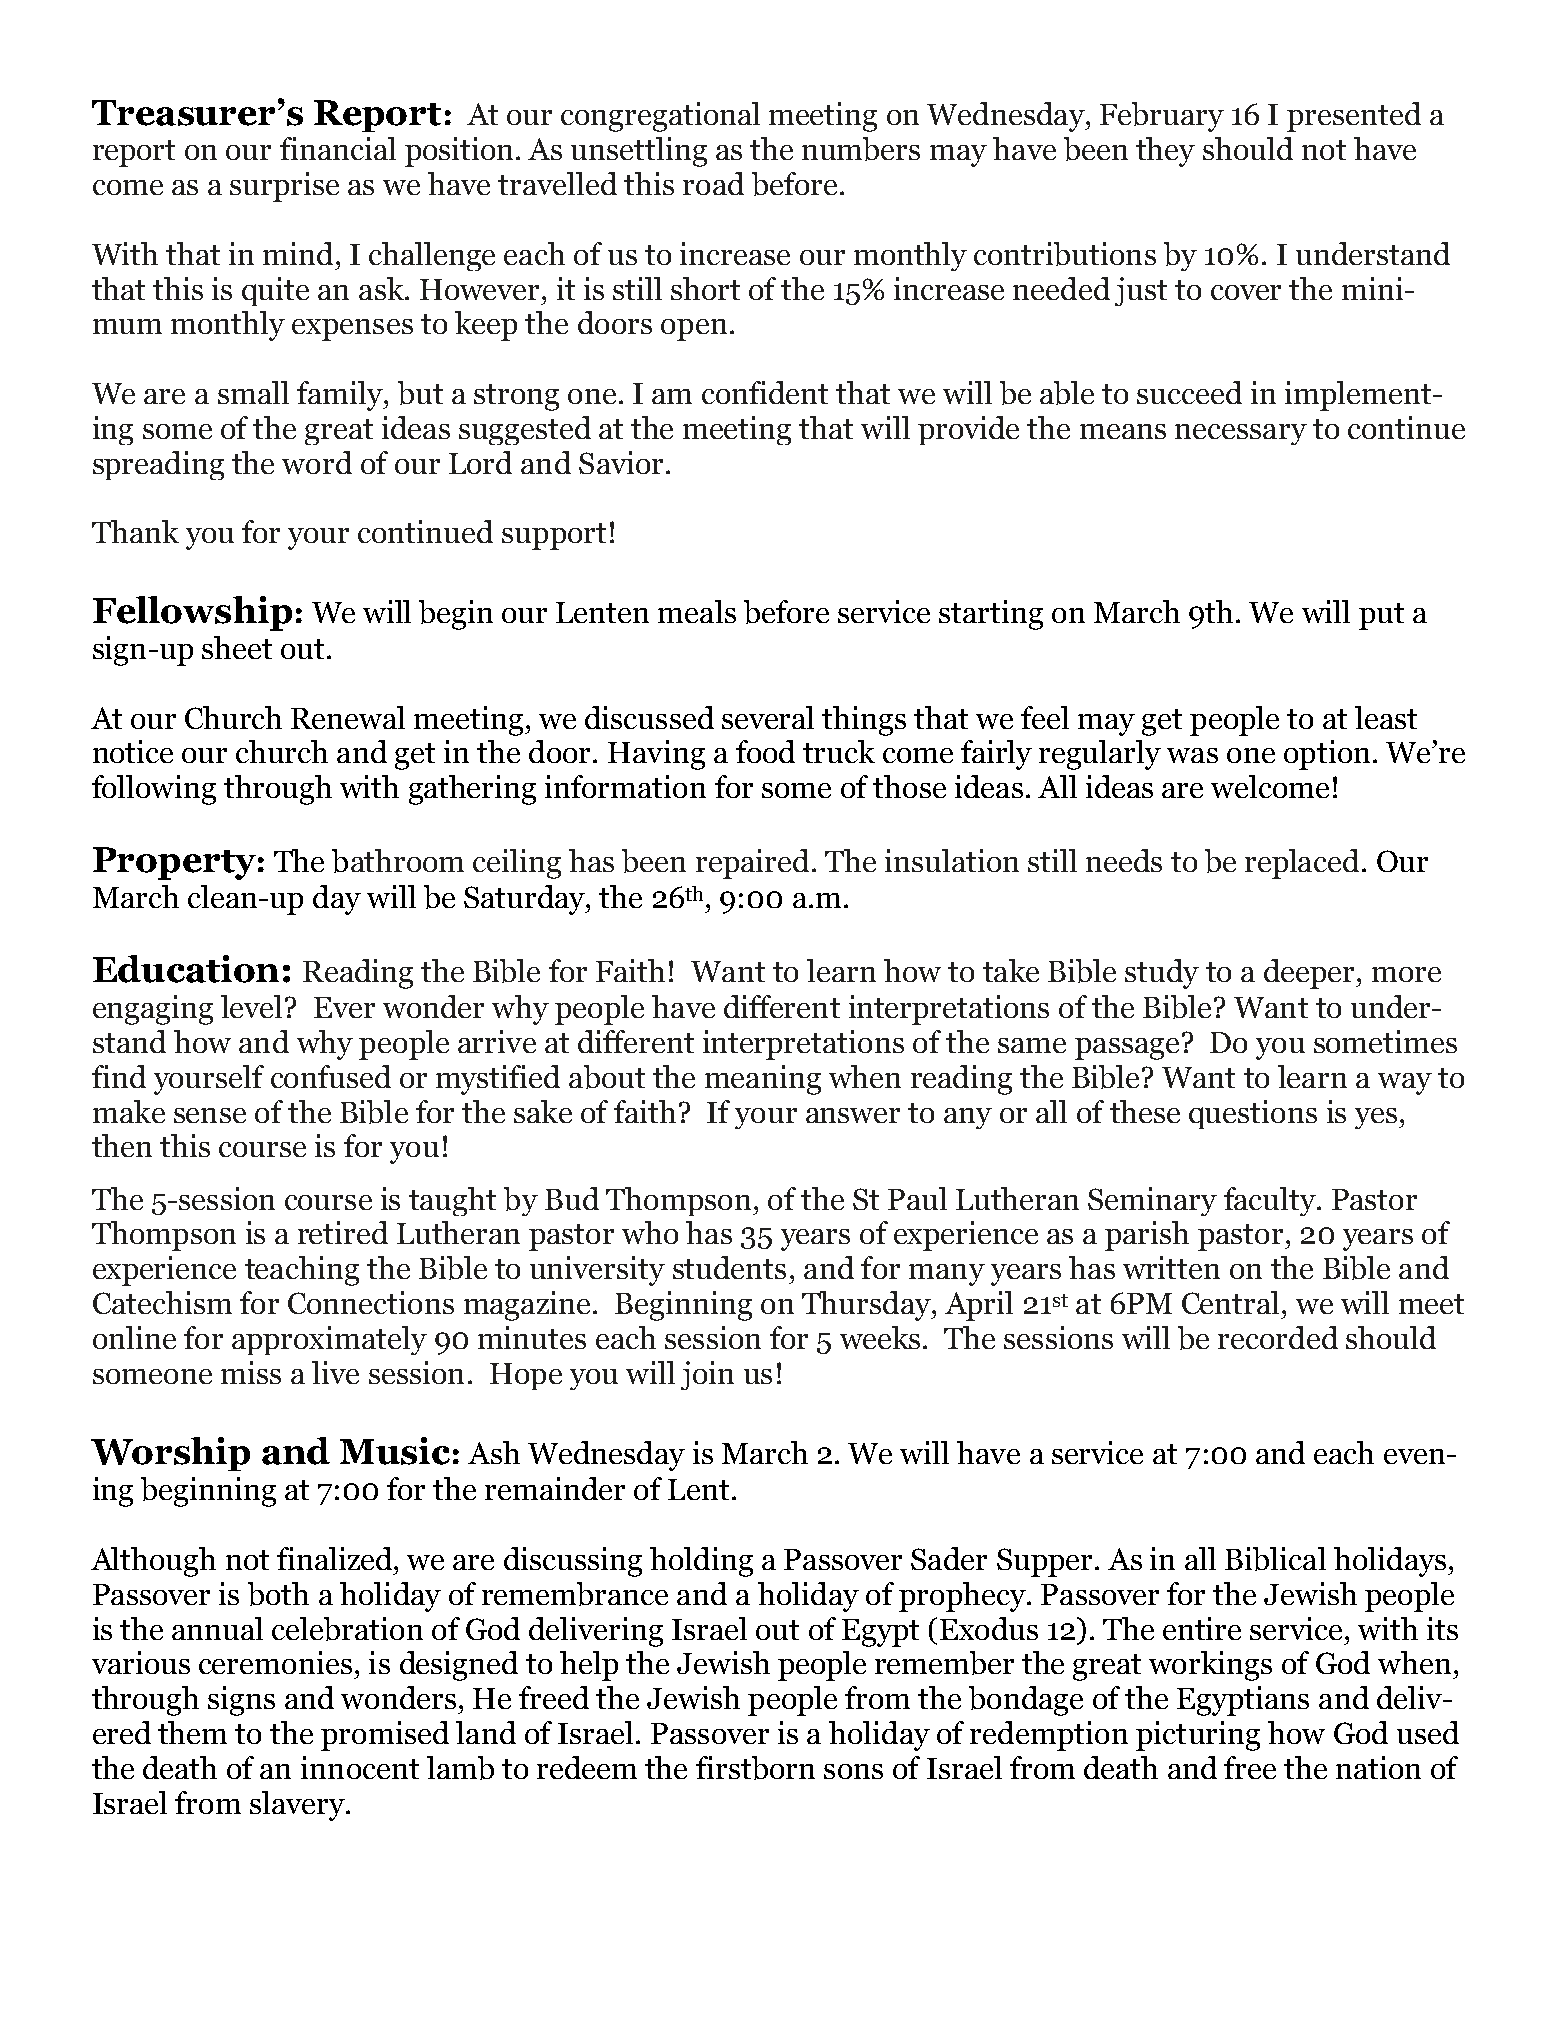 The height and width of the document is (2020, 1561). Describe the element at coordinates (765, 751) in the document. I see `food` at that location.
